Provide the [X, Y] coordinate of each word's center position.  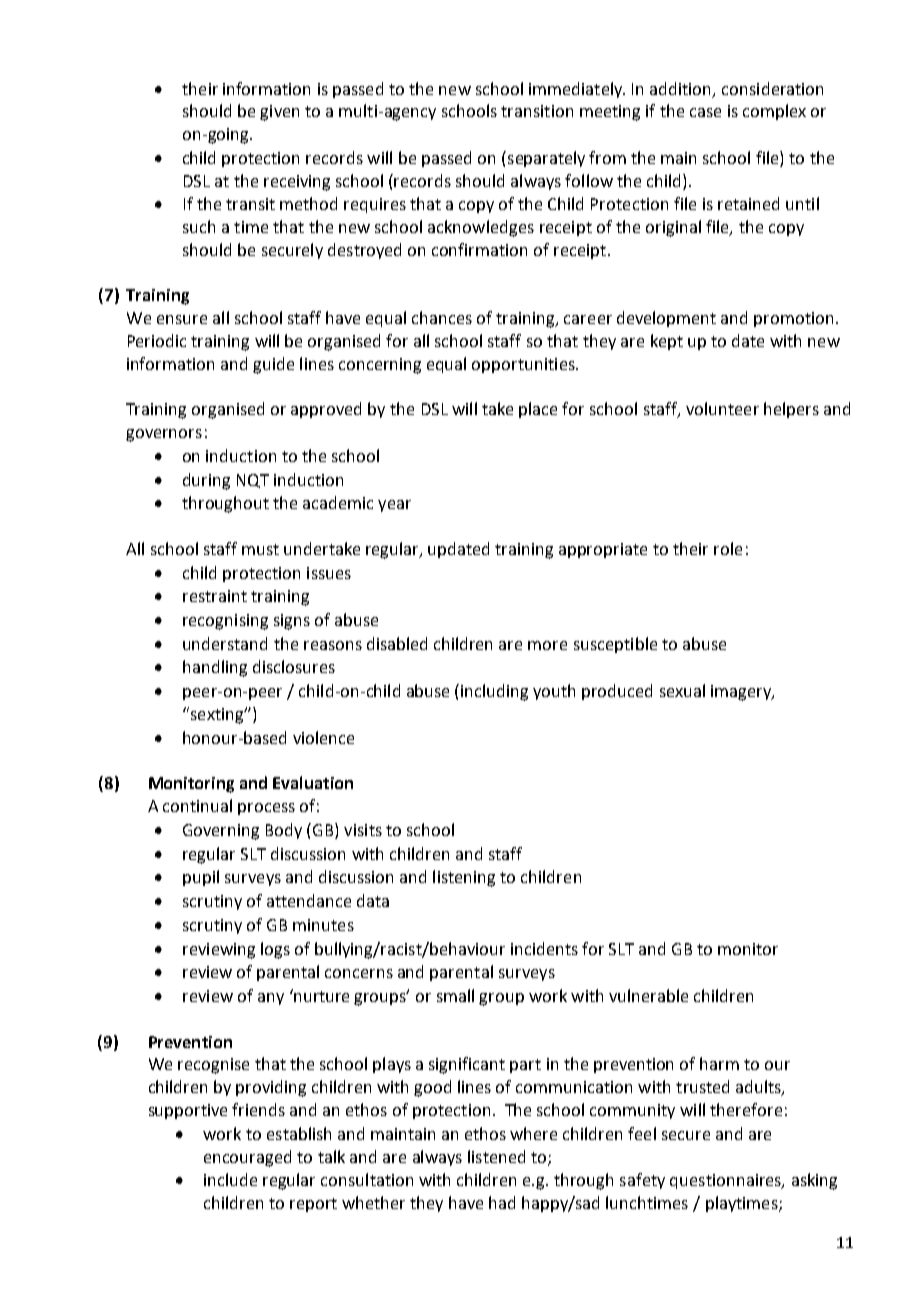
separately [545, 159]
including [494, 692]
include [230, 1179]
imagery [742, 693]
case [705, 112]
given [279, 113]
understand [225, 643]
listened [496, 1156]
